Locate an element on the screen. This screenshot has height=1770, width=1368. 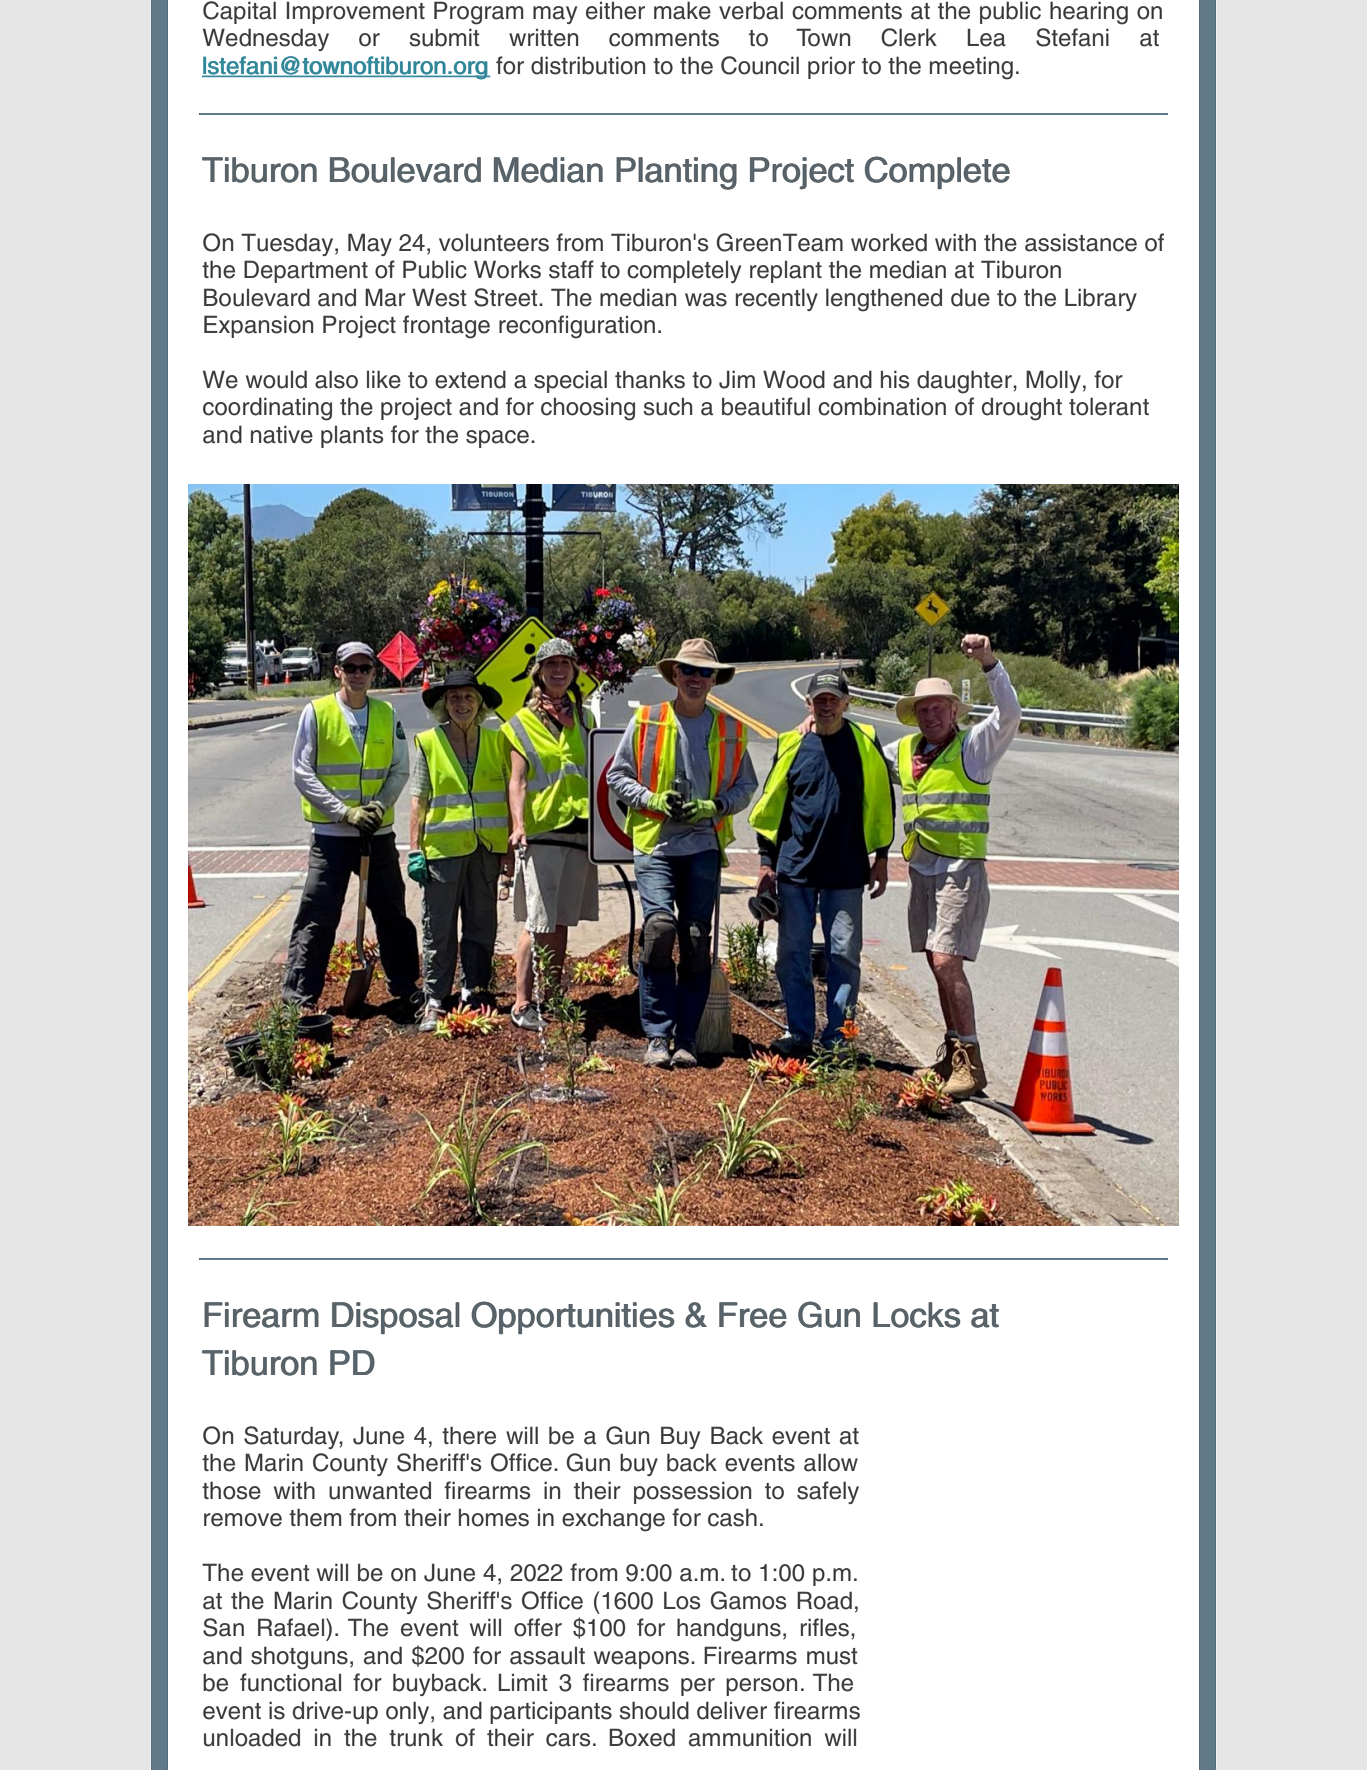
should is located at coordinates (654, 1710).
